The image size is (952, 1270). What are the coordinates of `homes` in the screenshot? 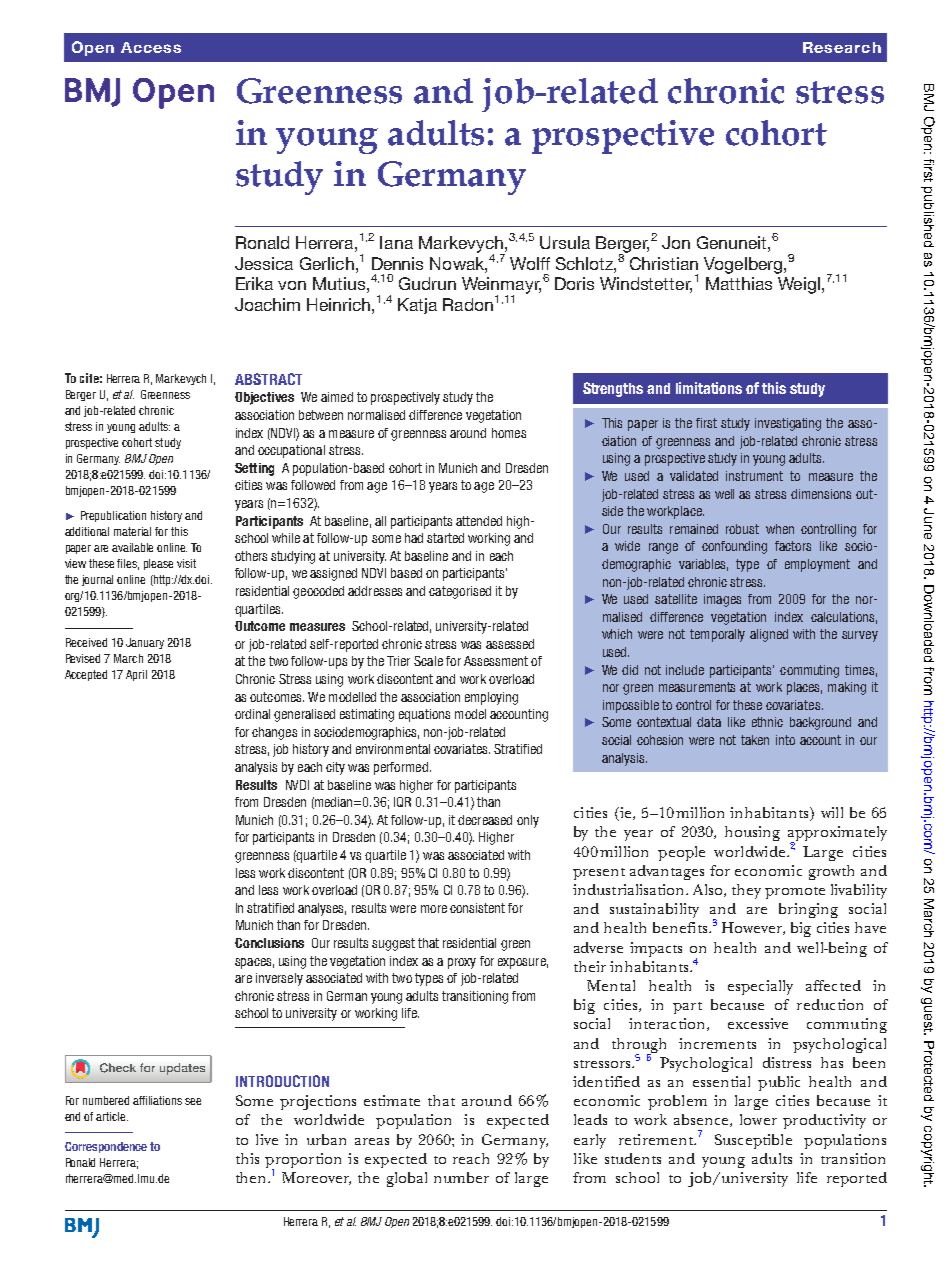 It's located at (509, 433).
